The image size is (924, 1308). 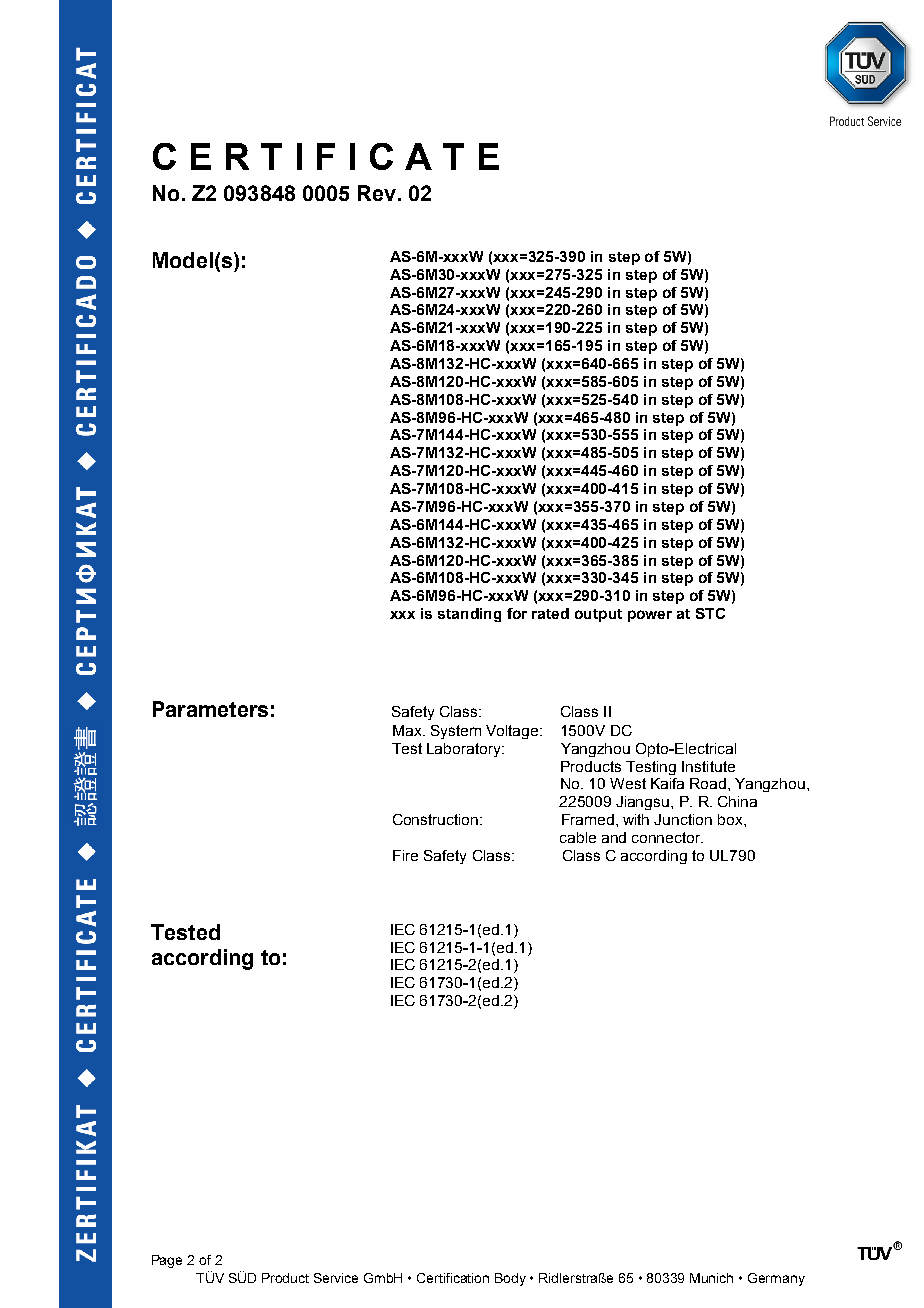 I want to click on STC, so click(x=710, y=613).
